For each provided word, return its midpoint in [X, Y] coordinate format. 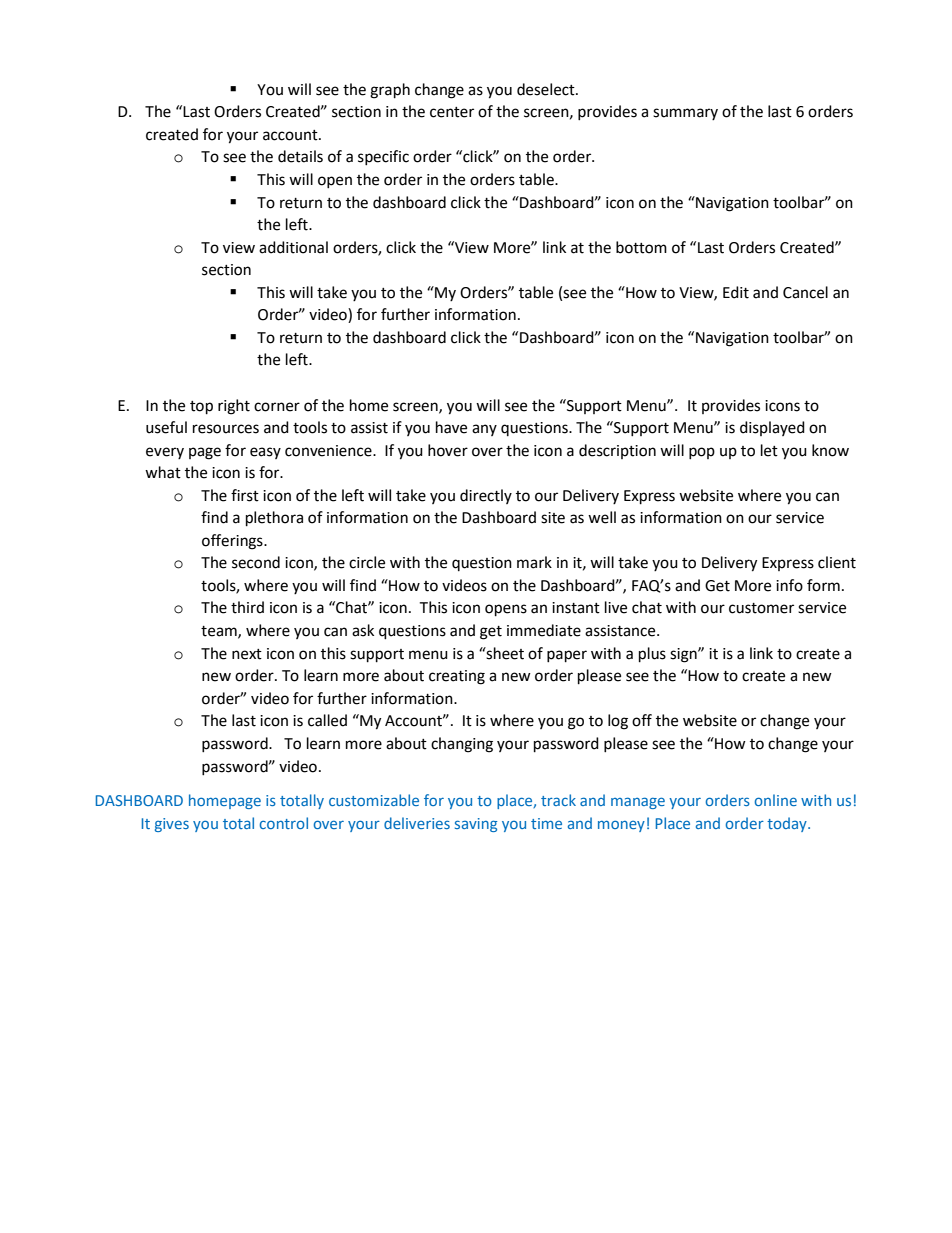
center [452, 112]
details [300, 156]
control [284, 823]
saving [476, 825]
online [776, 800]
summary [685, 114]
